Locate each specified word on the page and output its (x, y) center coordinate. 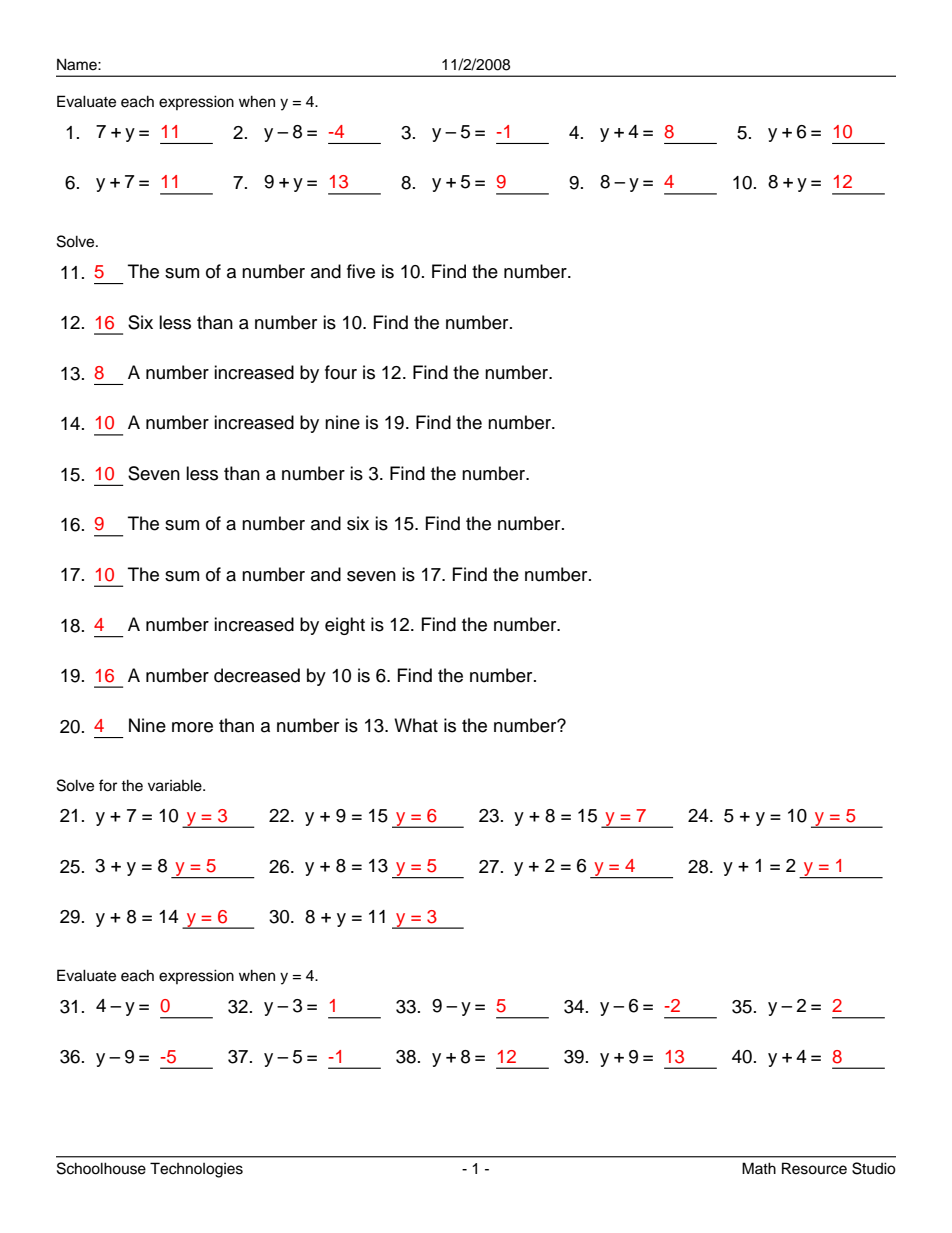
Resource (814, 1168)
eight (345, 626)
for (108, 785)
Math (759, 1168)
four (341, 372)
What (416, 725)
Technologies (196, 1170)
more (192, 727)
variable (176, 785)
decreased (257, 675)
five (361, 271)
